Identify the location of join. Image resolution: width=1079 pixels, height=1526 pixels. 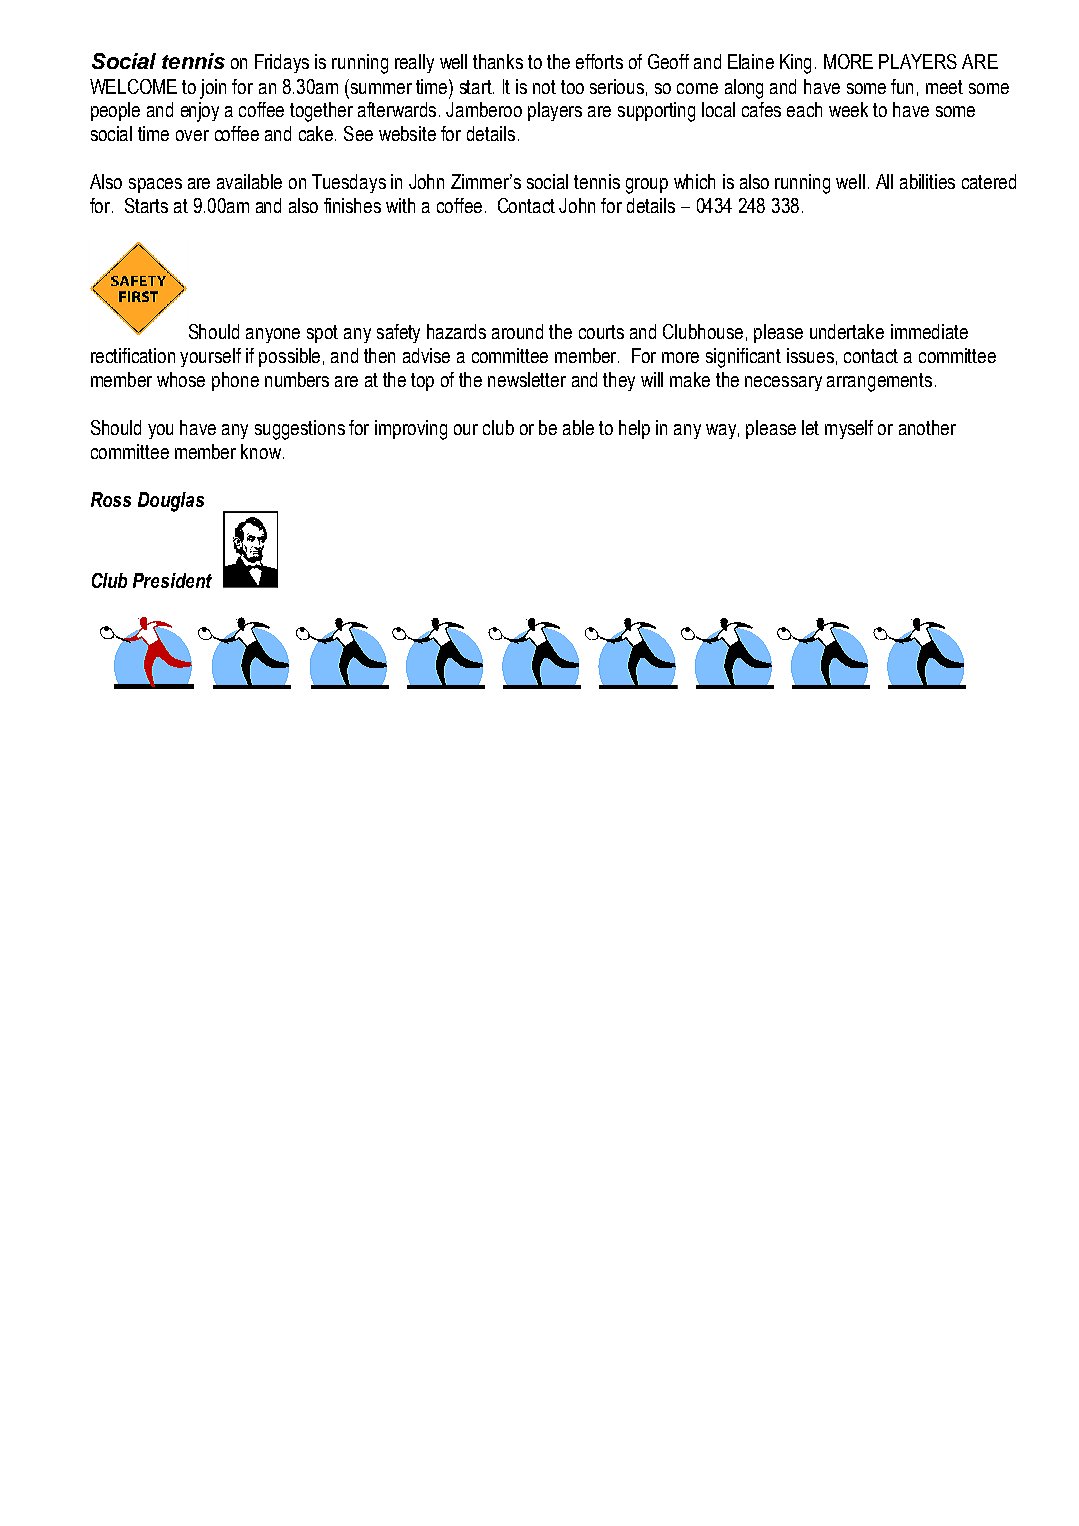
(213, 89).
